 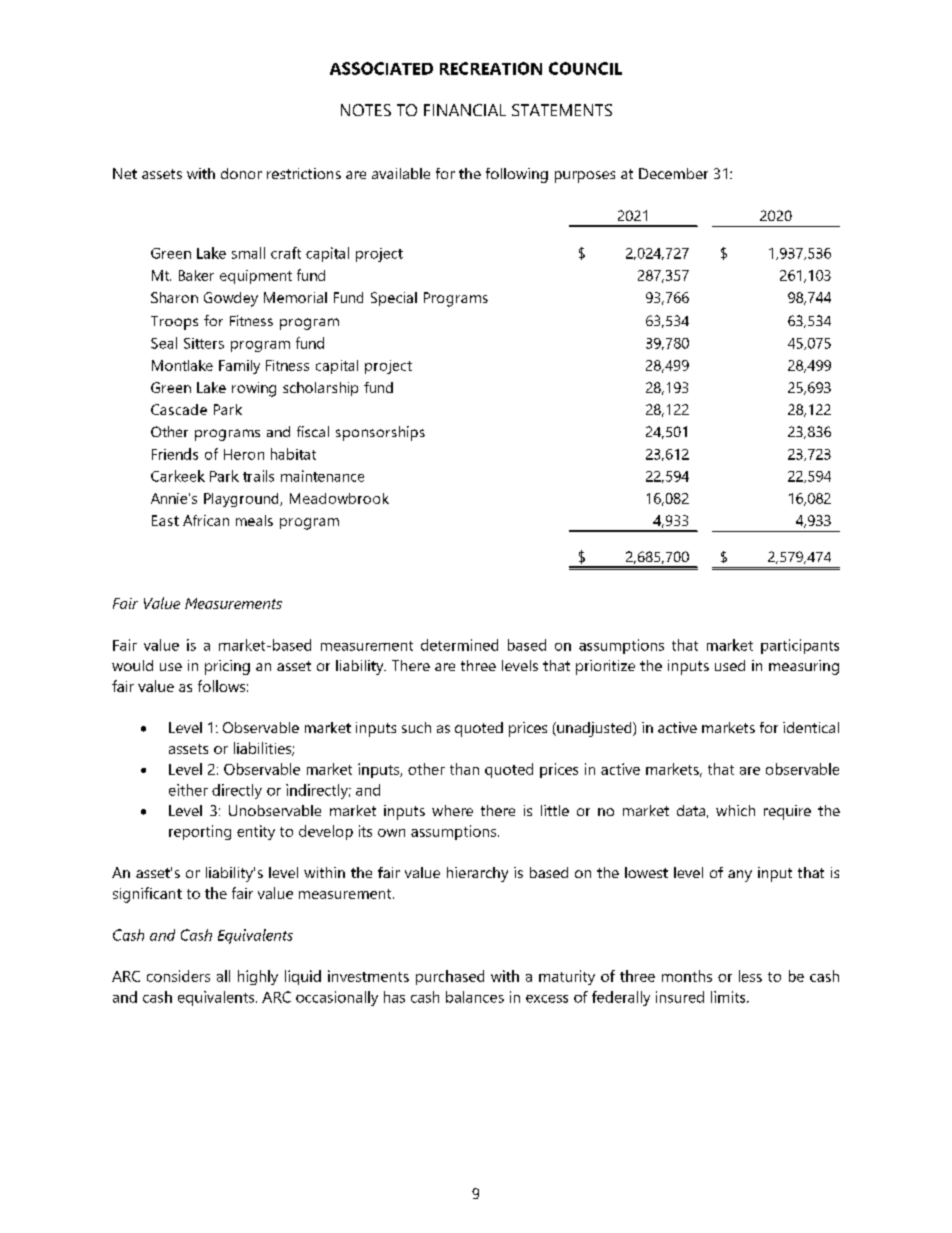 What do you see at coordinates (179, 409) in the screenshot?
I see `Cascade` at bounding box center [179, 409].
